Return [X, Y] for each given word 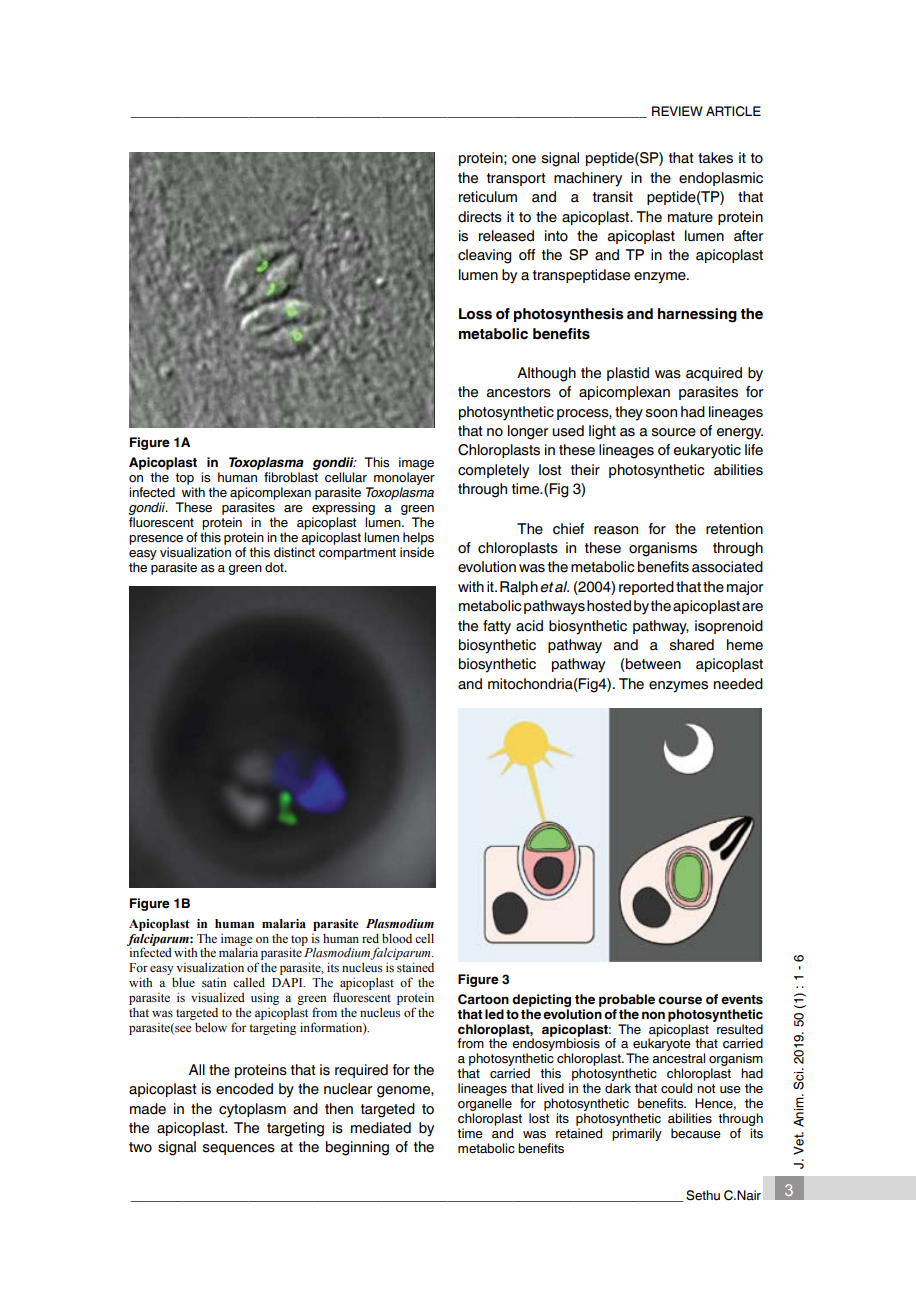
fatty [497, 627]
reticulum [488, 197]
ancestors [519, 392]
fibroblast [291, 477]
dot [275, 567]
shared [692, 645]
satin [214, 982]
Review [677, 111]
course [680, 1000]
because [696, 1133]
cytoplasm [252, 1110]
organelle [485, 1104]
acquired [714, 374]
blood [397, 938]
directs [480, 217]
